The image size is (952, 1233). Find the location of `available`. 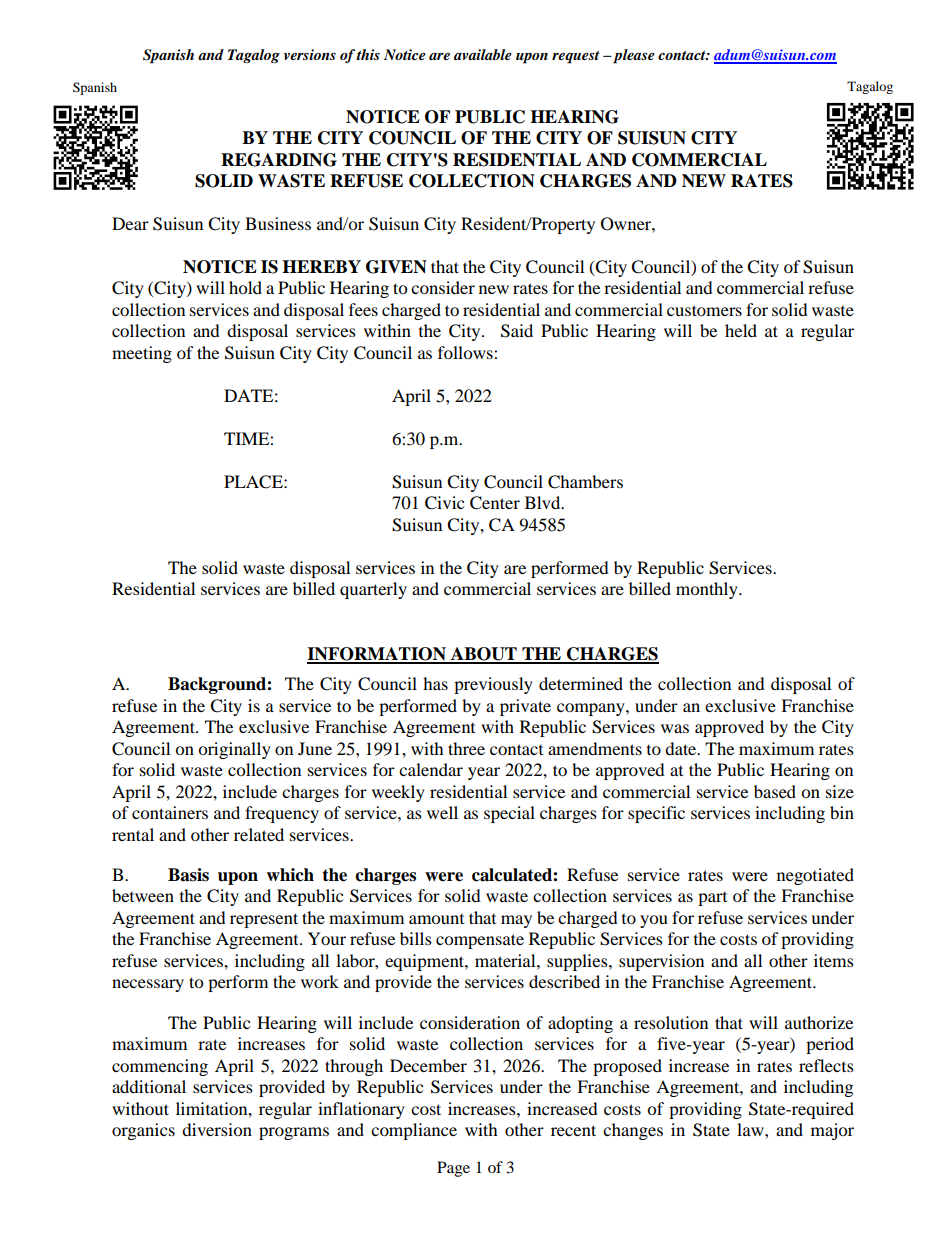

available is located at coordinates (483, 54).
